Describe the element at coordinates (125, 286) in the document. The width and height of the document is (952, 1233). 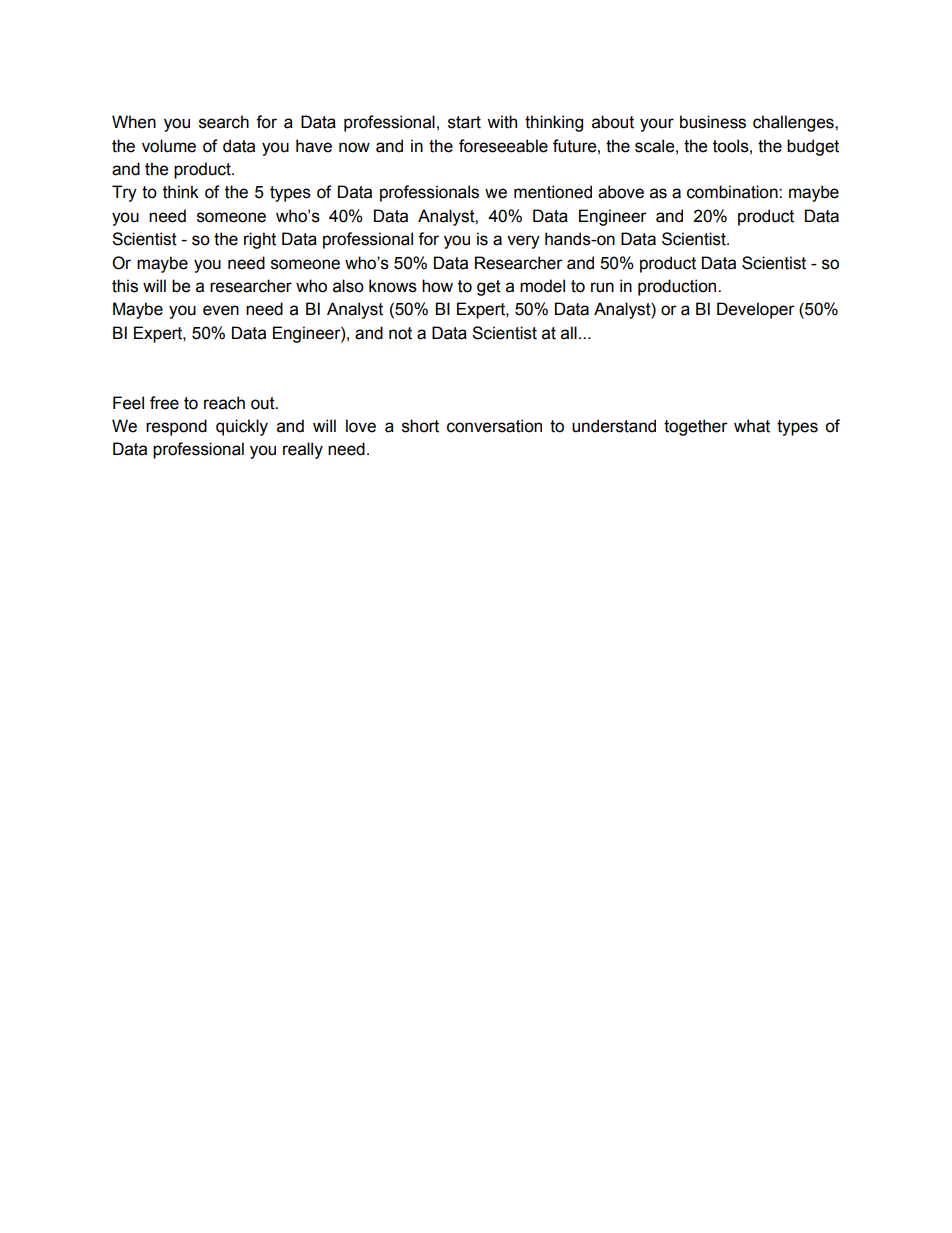
I see `this` at that location.
